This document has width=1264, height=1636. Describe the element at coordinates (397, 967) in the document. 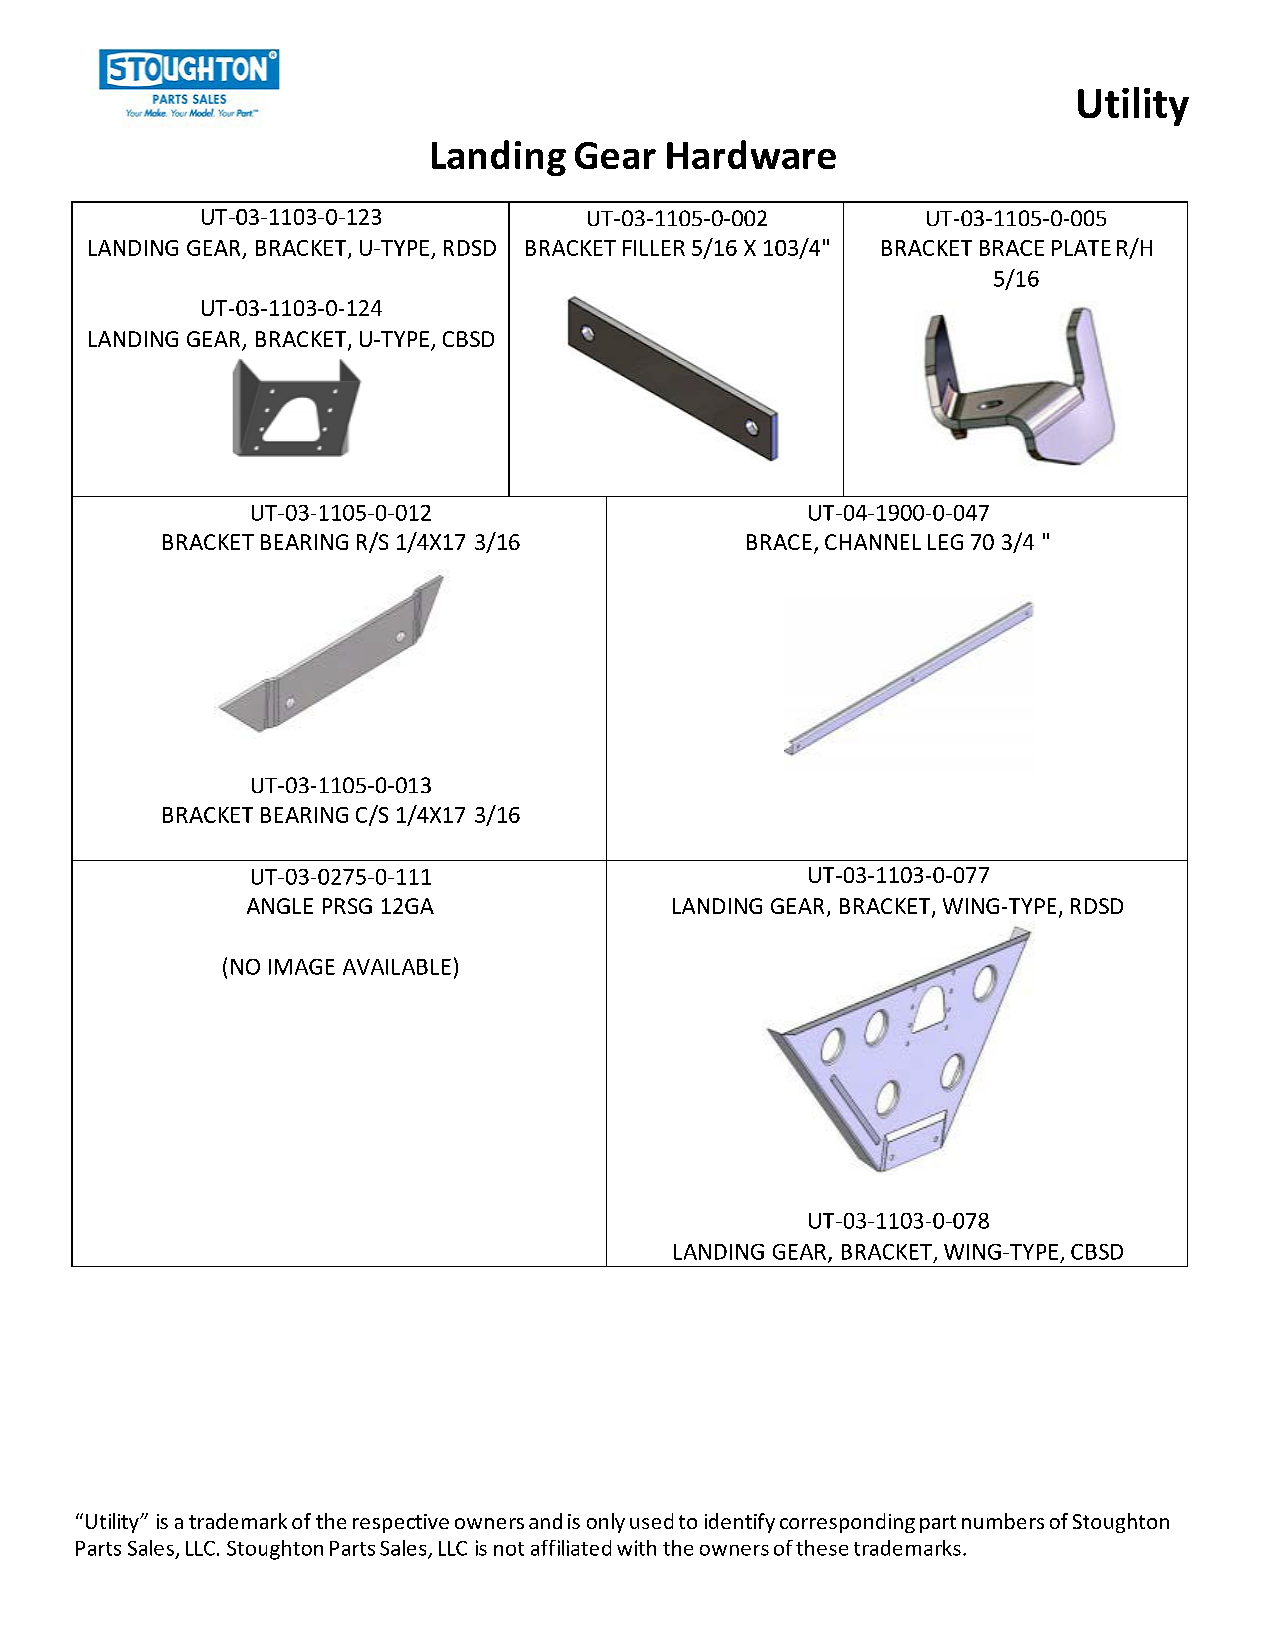

I see `AVAILABLE` at that location.
